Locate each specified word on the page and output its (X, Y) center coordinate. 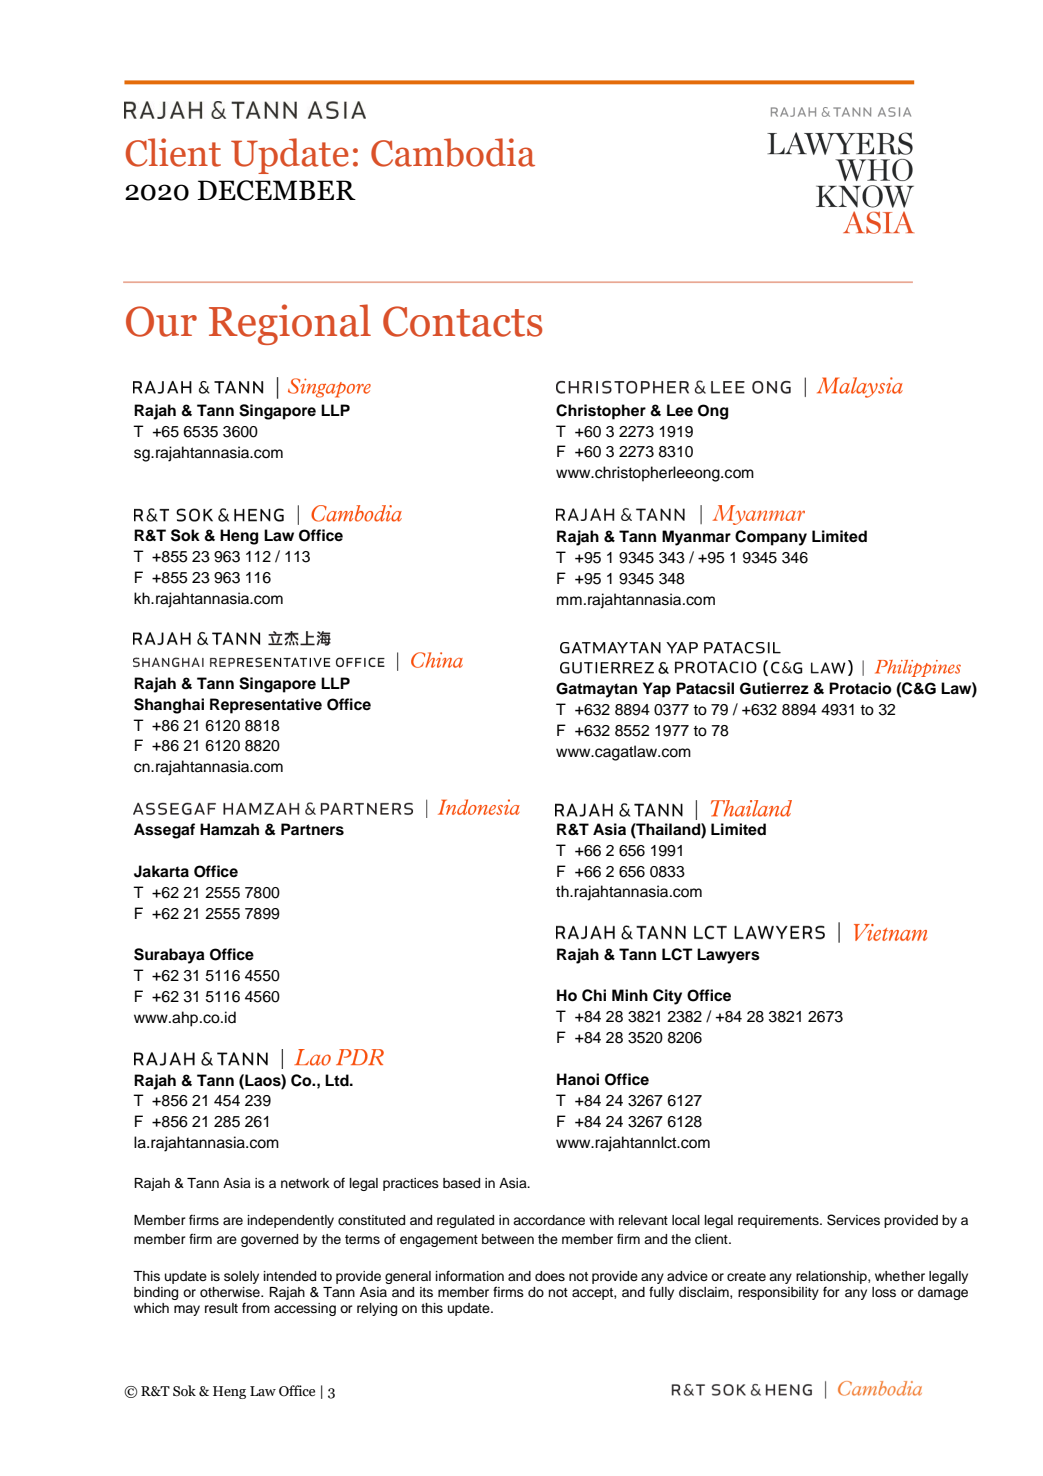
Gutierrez (774, 688)
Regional (290, 324)
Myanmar (696, 538)
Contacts (462, 321)
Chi (594, 995)
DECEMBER (277, 190)
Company (771, 538)
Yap (657, 690)
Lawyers (728, 956)
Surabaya (169, 956)
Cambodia (453, 152)
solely (241, 1277)
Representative (266, 706)
